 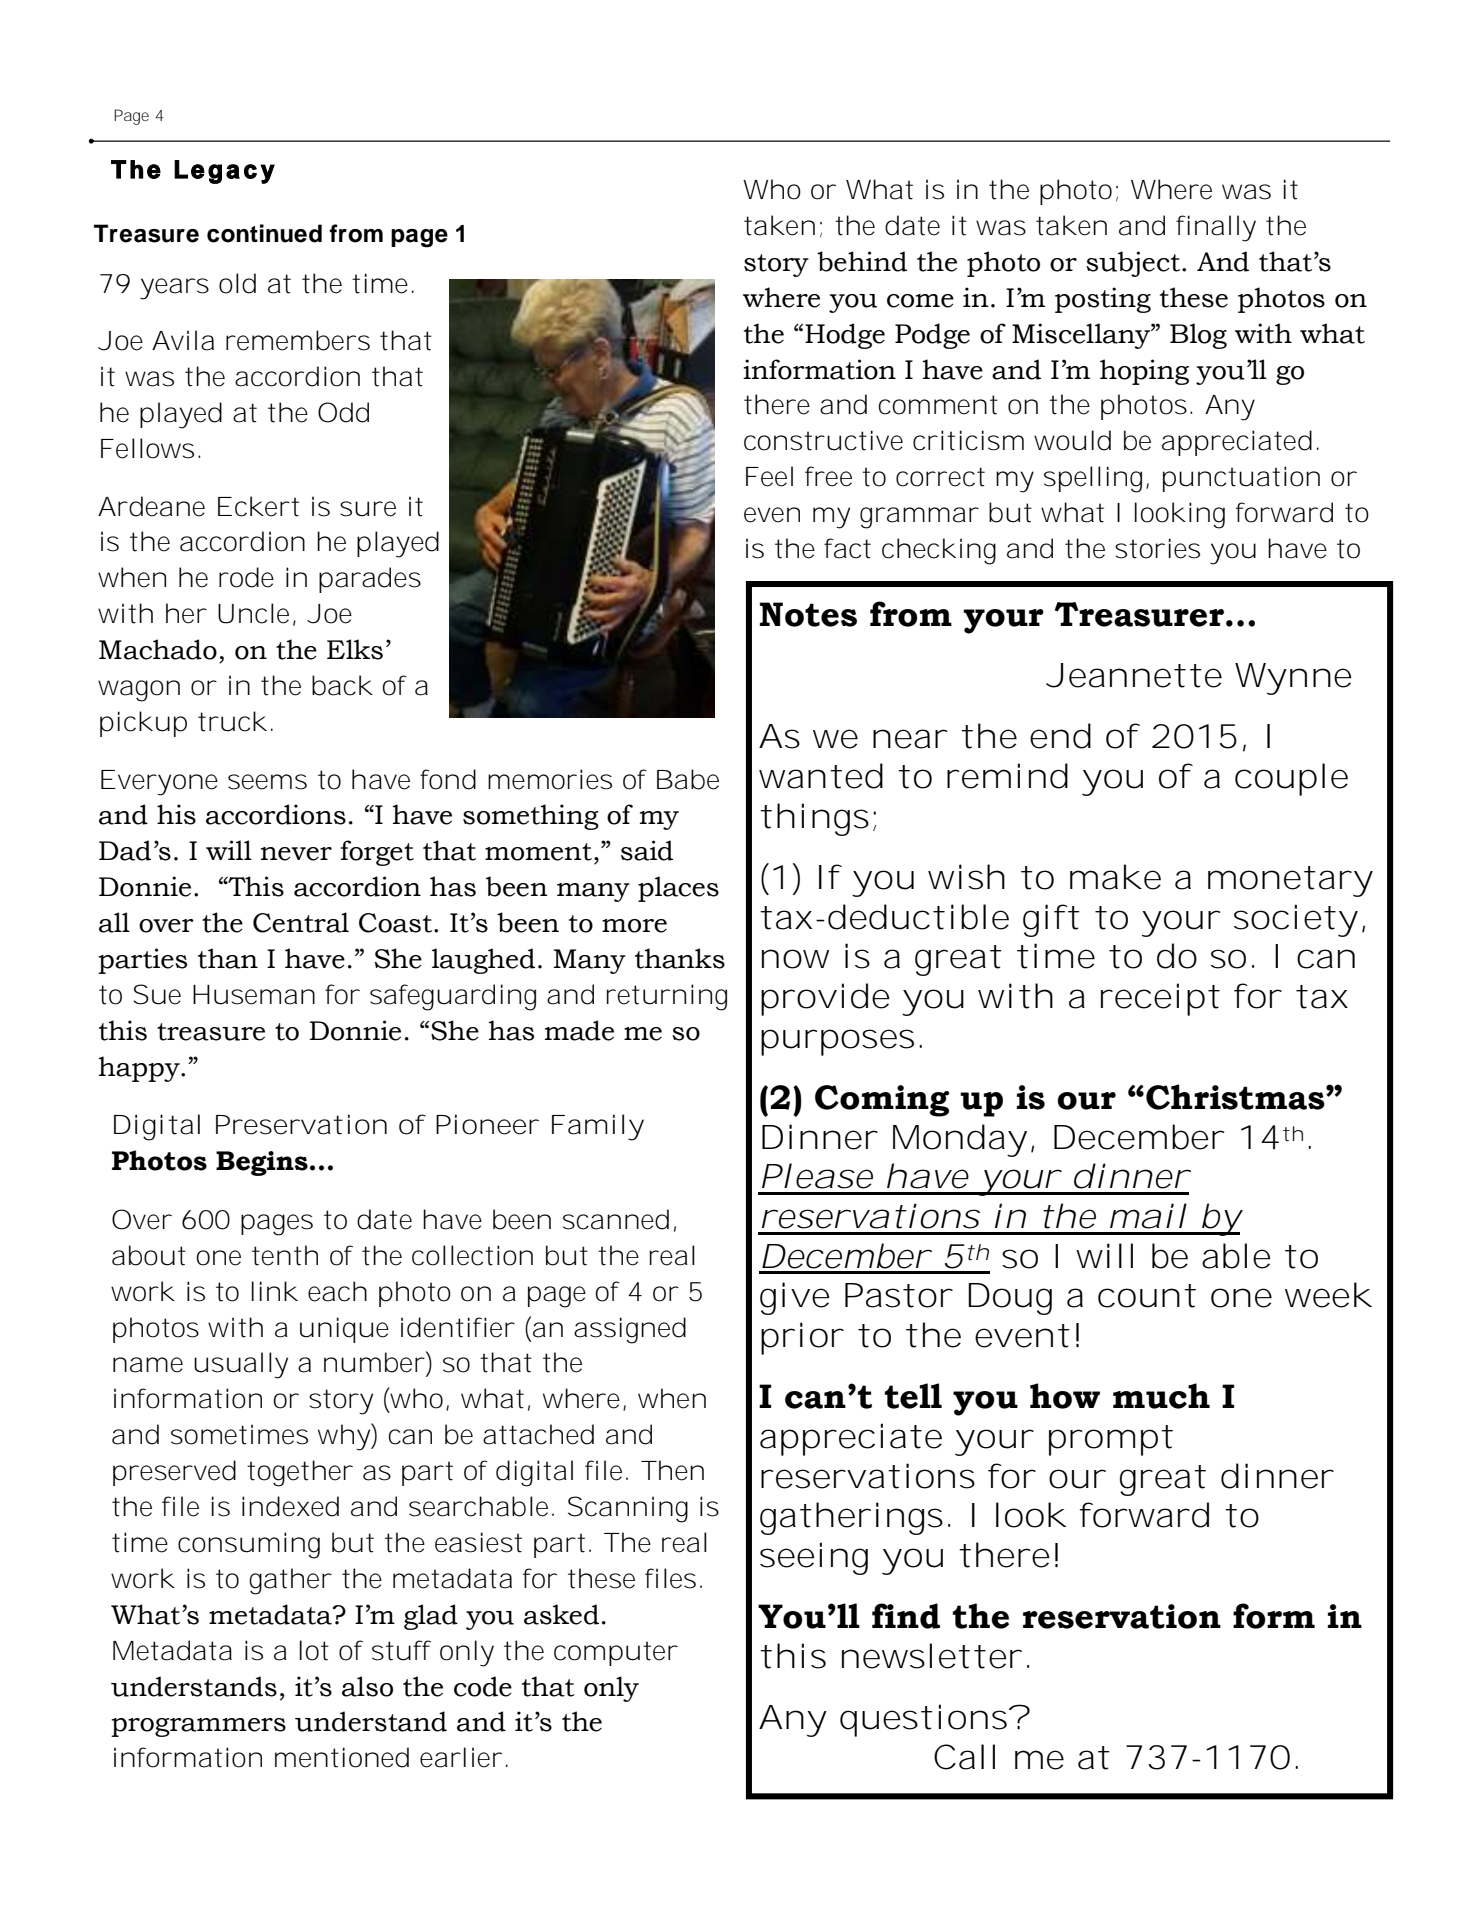 What do you see at coordinates (616, 1653) in the page?
I see `computer` at bounding box center [616, 1653].
